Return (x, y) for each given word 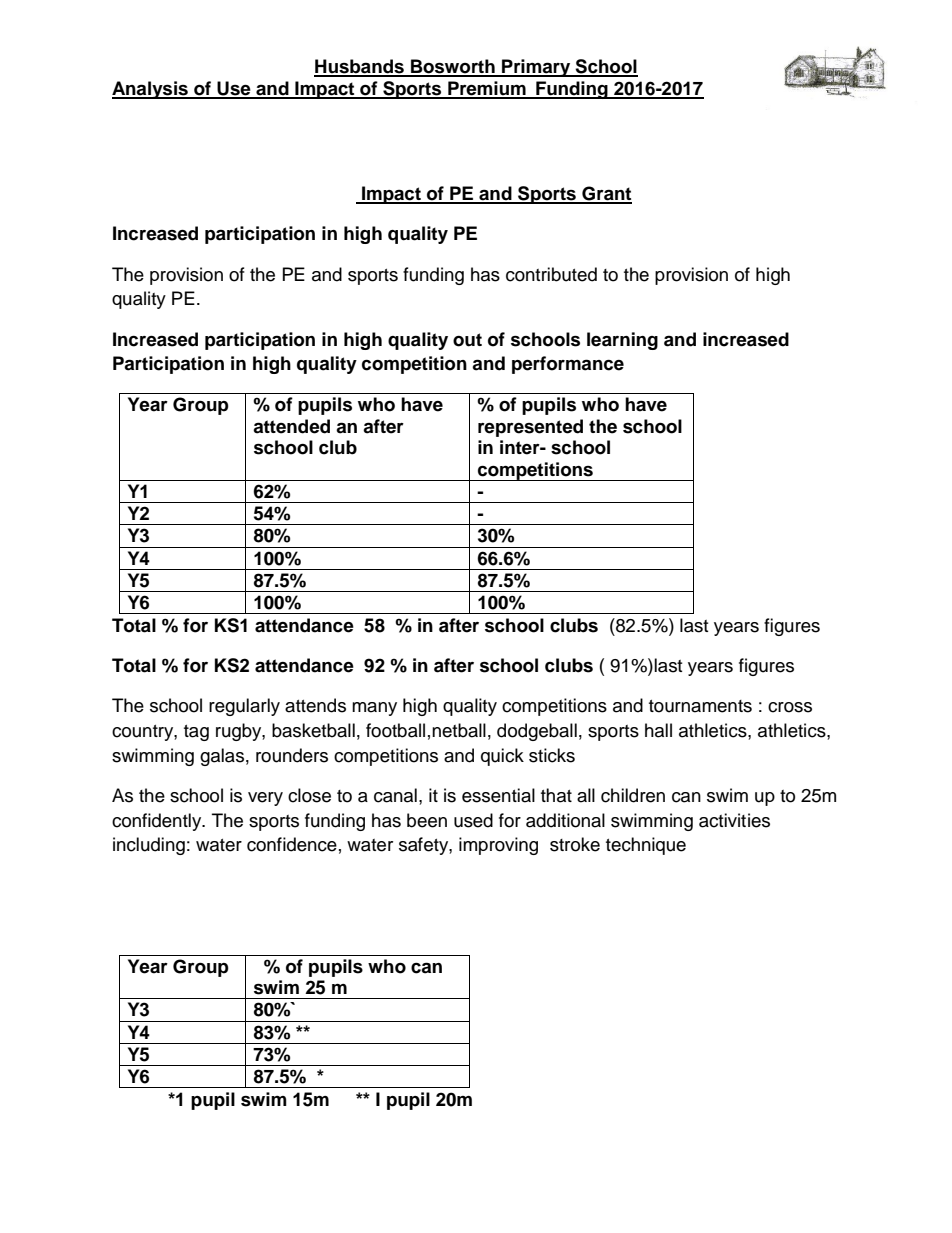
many (374, 709)
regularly (244, 707)
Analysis (151, 90)
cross (790, 707)
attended (291, 426)
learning (622, 341)
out (467, 340)
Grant (606, 194)
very (265, 799)
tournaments (700, 706)
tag (196, 733)
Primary (536, 68)
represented (530, 428)
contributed (551, 274)
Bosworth (453, 67)
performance (568, 365)
